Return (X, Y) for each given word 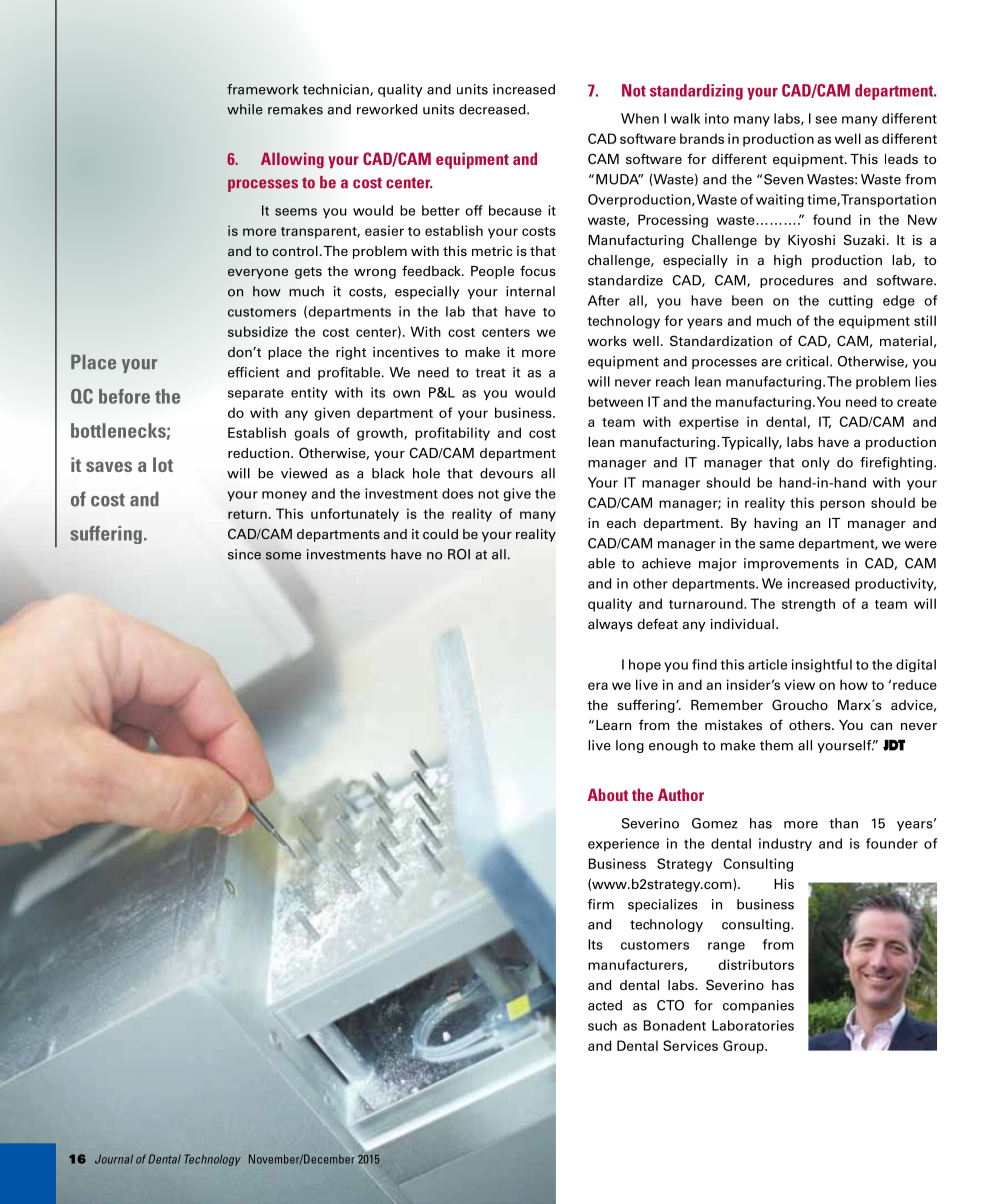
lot (163, 464)
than (843, 823)
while (245, 109)
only (816, 463)
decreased (493, 109)
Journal (114, 1159)
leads (901, 159)
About (608, 794)
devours (506, 473)
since (244, 554)
